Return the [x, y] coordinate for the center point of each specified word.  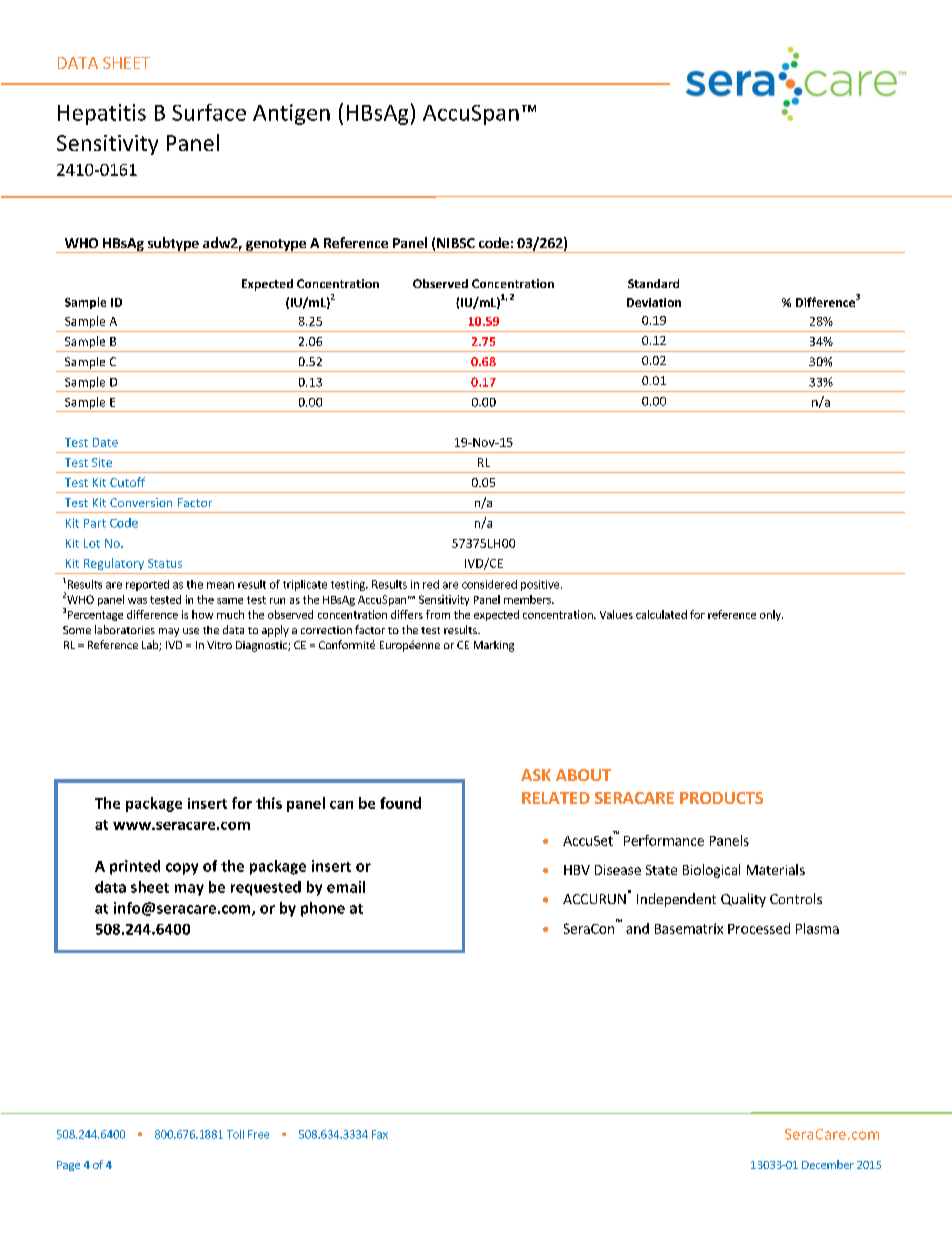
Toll [235, 1134]
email [346, 887]
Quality [743, 900]
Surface [209, 112]
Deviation [654, 302]
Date [105, 442]
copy [182, 869]
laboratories [125, 629]
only [771, 615]
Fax [380, 1134]
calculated [661, 614]
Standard [653, 283]
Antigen [291, 114]
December [828, 1164]
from [438, 614]
